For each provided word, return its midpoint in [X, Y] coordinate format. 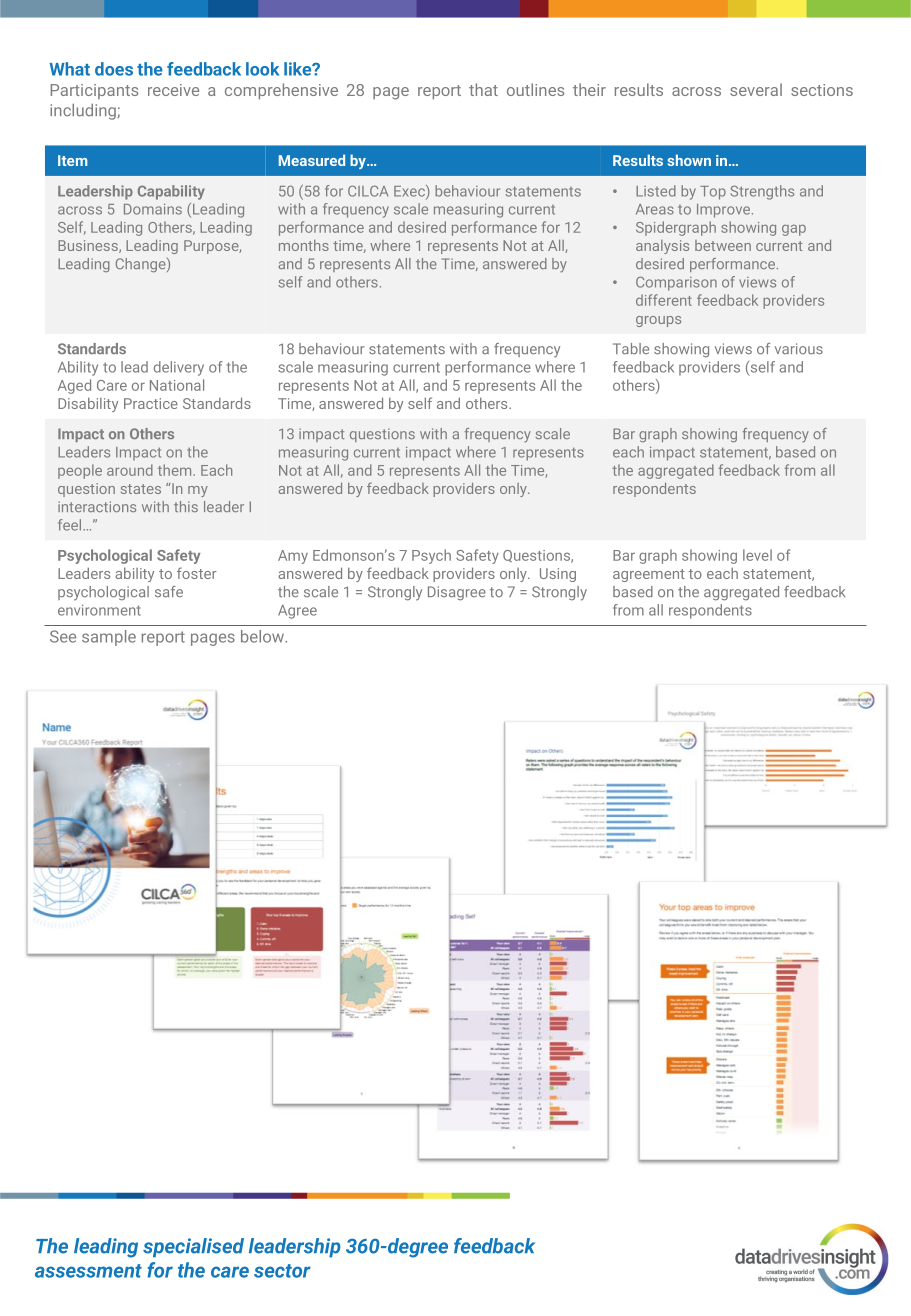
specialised [193, 1248]
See [63, 636]
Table [631, 349]
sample [109, 638]
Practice [151, 403]
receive [173, 90]
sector [282, 1271]
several [756, 89]
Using [558, 575]
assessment [88, 1271]
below [263, 636]
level [757, 555]
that [483, 89]
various [799, 348]
